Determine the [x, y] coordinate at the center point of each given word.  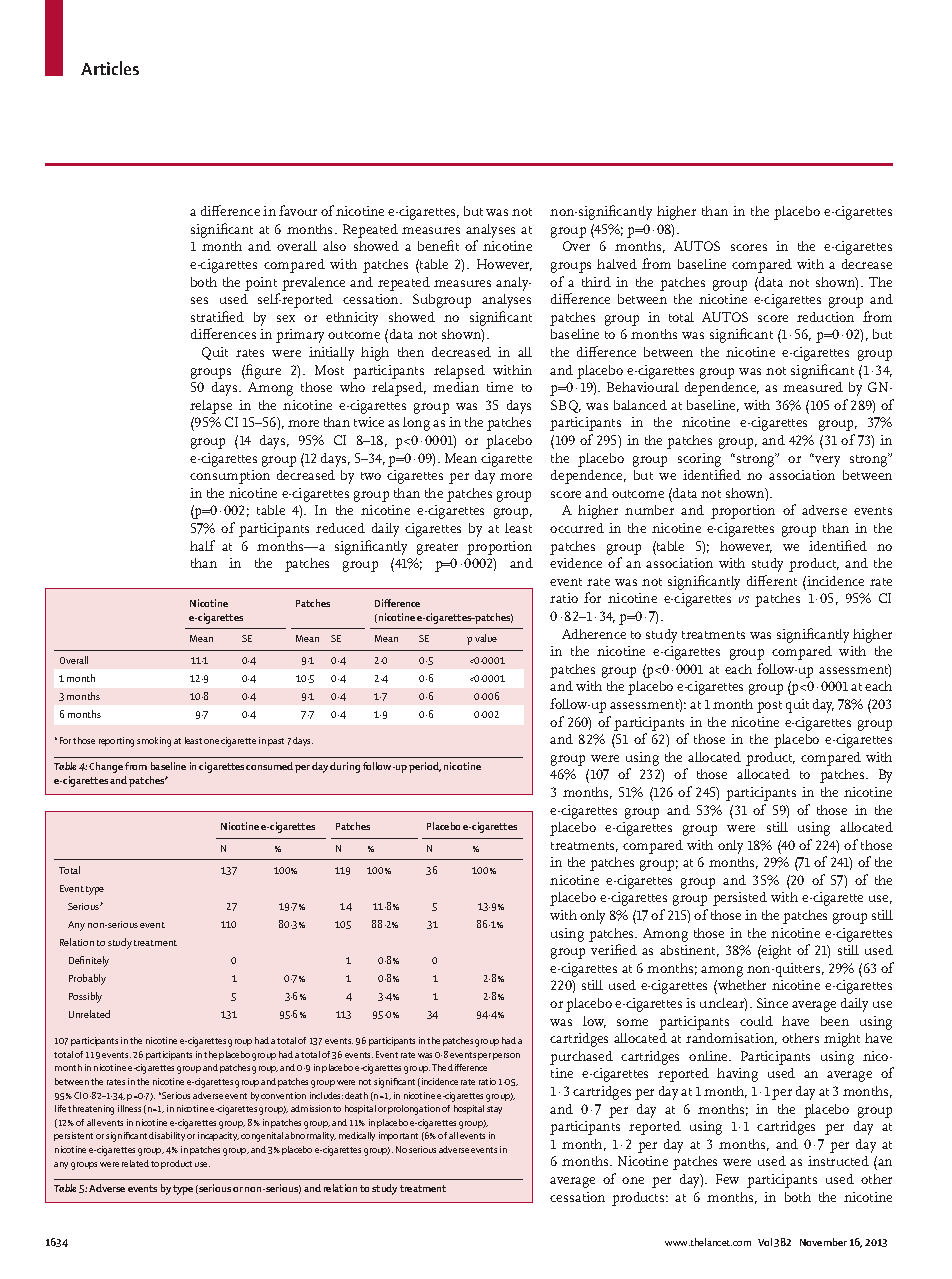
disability [167, 1136]
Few [727, 1179]
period [425, 767]
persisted [740, 899]
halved [617, 264]
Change [106, 767]
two [371, 476]
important [398, 1136]
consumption [230, 477]
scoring [699, 460]
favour [298, 210]
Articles [110, 68]
